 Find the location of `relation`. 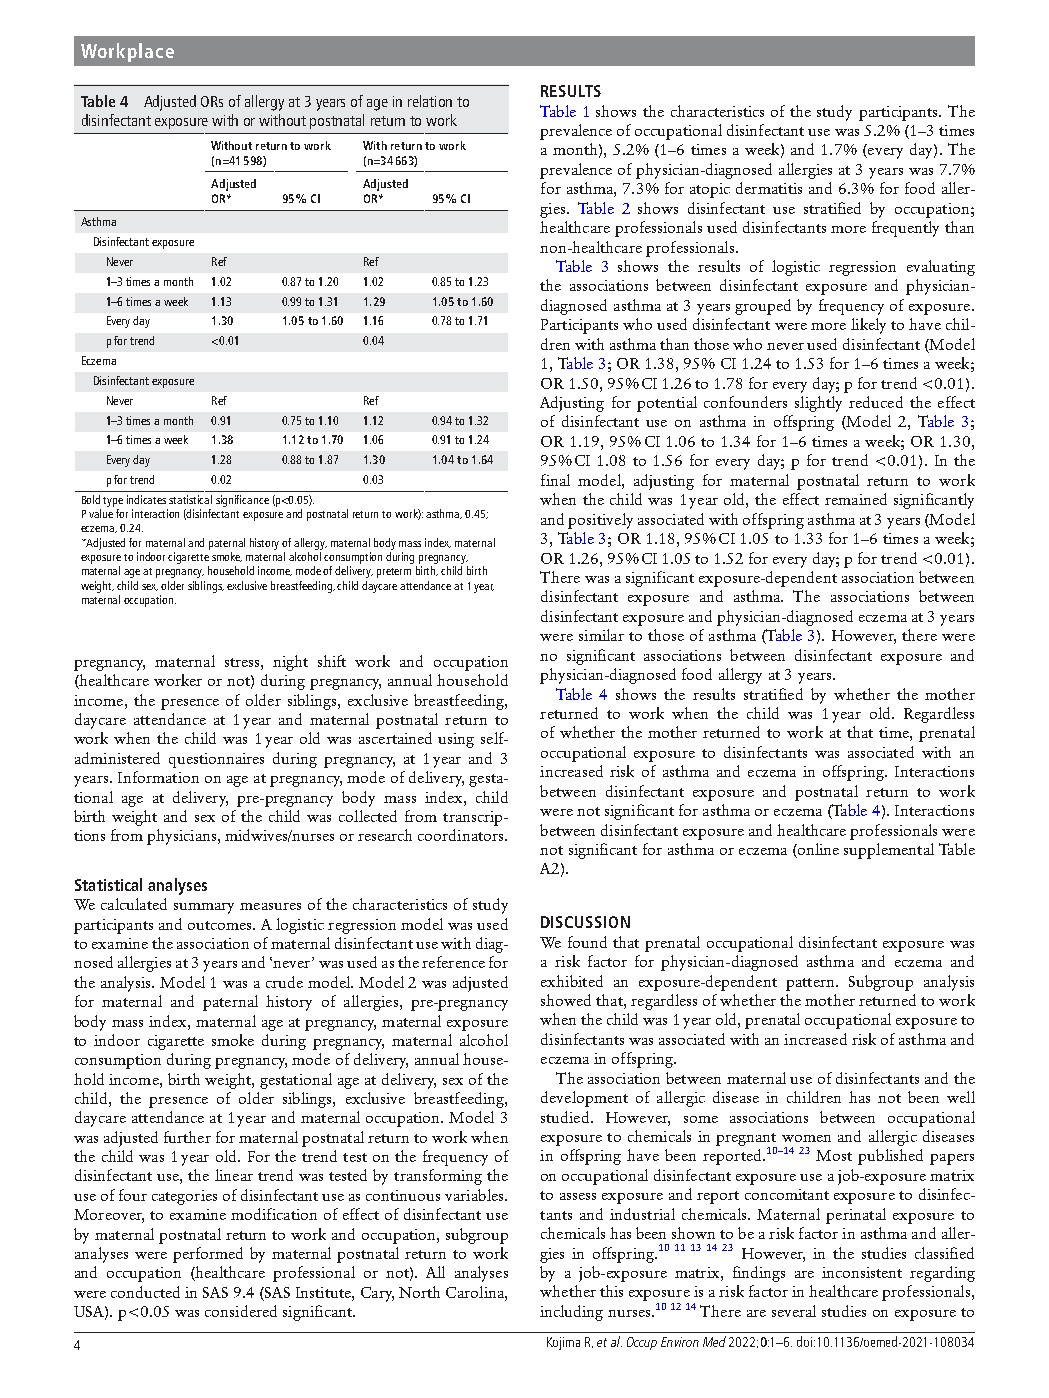

relation is located at coordinates (430, 101).
